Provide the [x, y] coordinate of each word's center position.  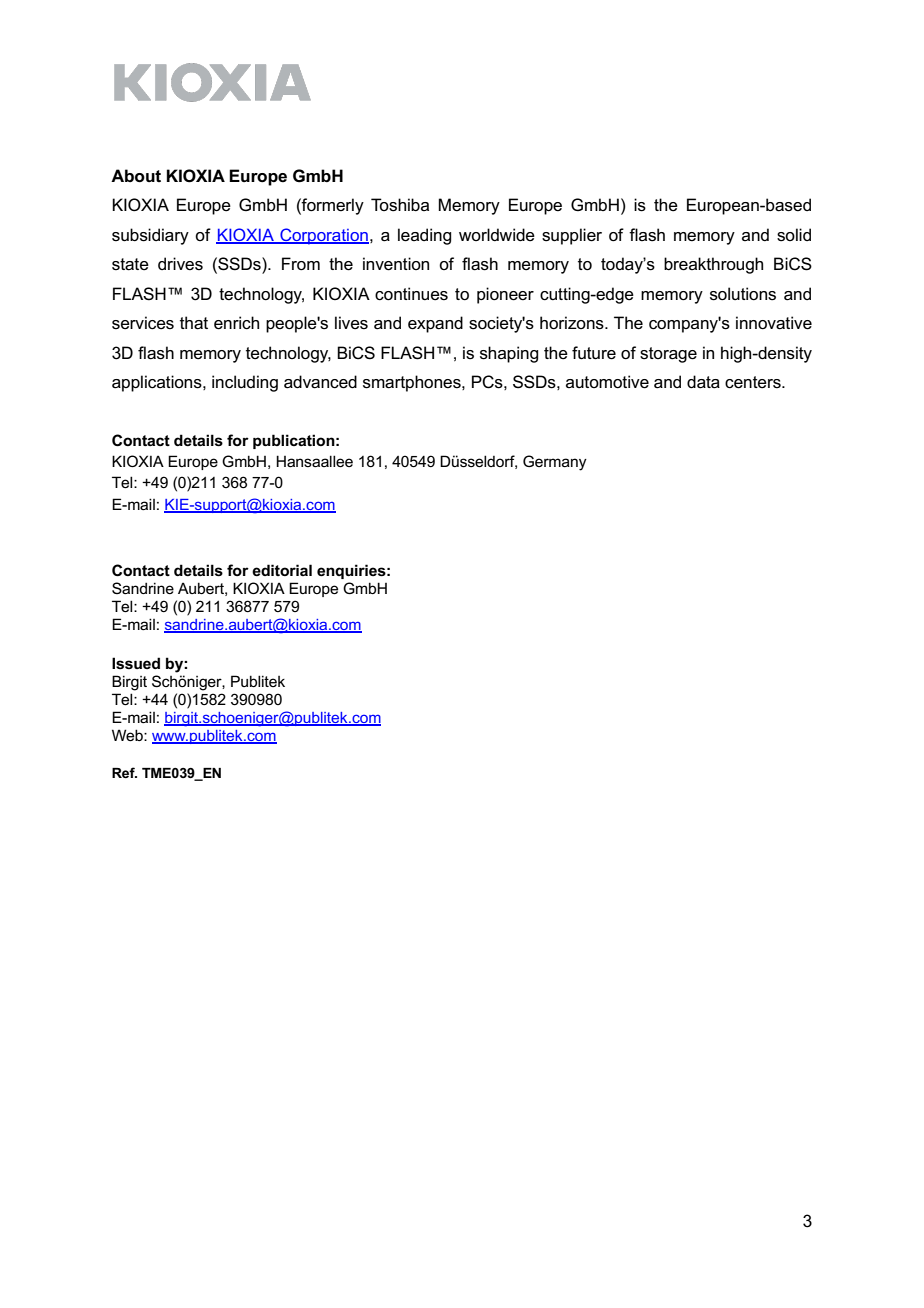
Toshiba [400, 205]
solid [794, 235]
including [245, 383]
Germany [555, 463]
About [136, 176]
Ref [124, 772]
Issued [136, 663]
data [703, 382]
